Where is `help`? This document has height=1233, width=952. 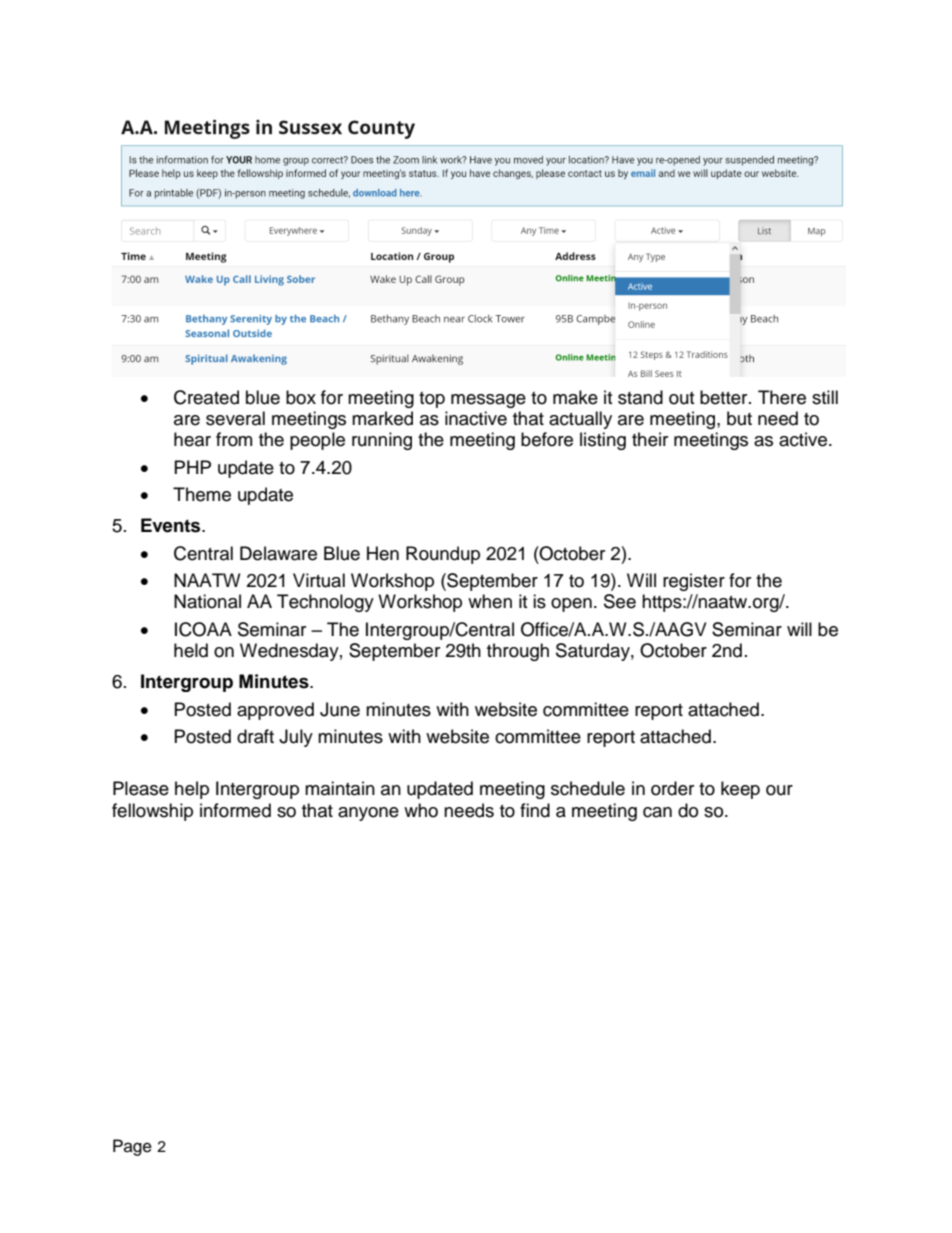
help is located at coordinates (192, 790).
